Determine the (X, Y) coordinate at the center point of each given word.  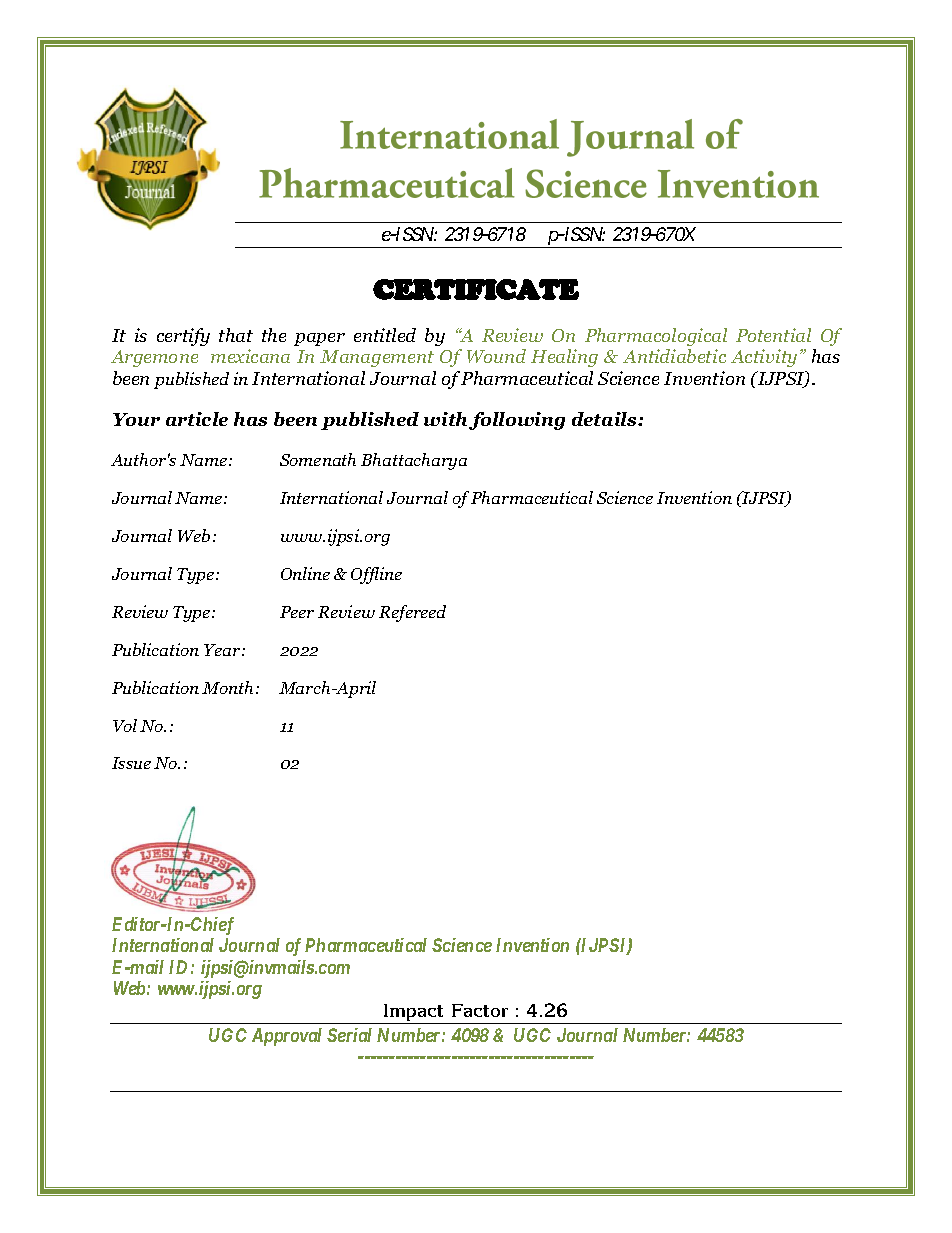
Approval (287, 1037)
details (605, 419)
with (447, 420)
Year (223, 650)
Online (305, 573)
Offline (376, 575)
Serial (349, 1035)
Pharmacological (656, 337)
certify (183, 337)
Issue (131, 763)
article (197, 419)
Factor (480, 1010)
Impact (414, 1014)
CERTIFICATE (476, 289)
